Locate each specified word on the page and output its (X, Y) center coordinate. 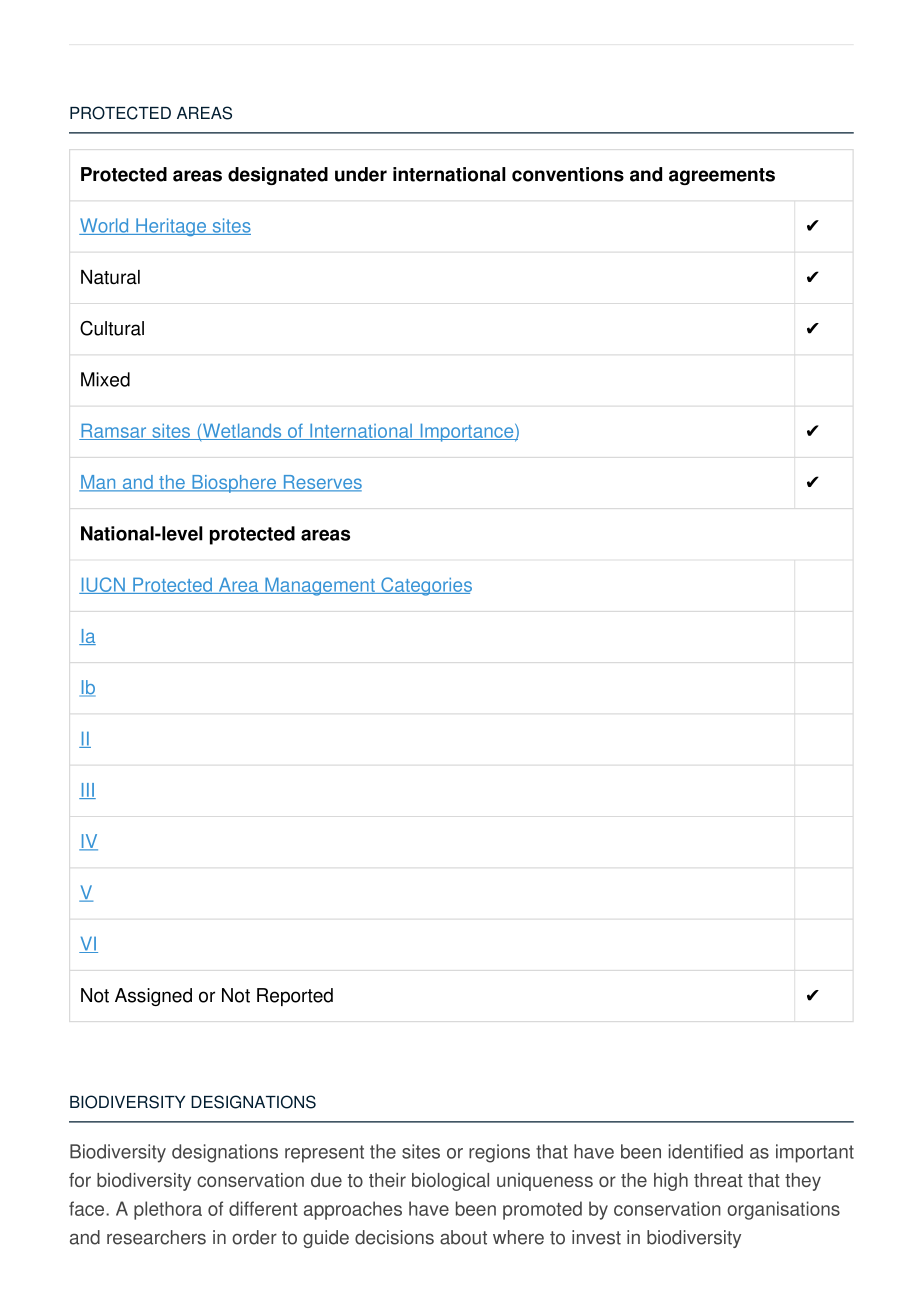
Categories (425, 586)
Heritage (171, 227)
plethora (168, 1210)
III (87, 791)
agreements (722, 176)
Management (320, 586)
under (361, 174)
